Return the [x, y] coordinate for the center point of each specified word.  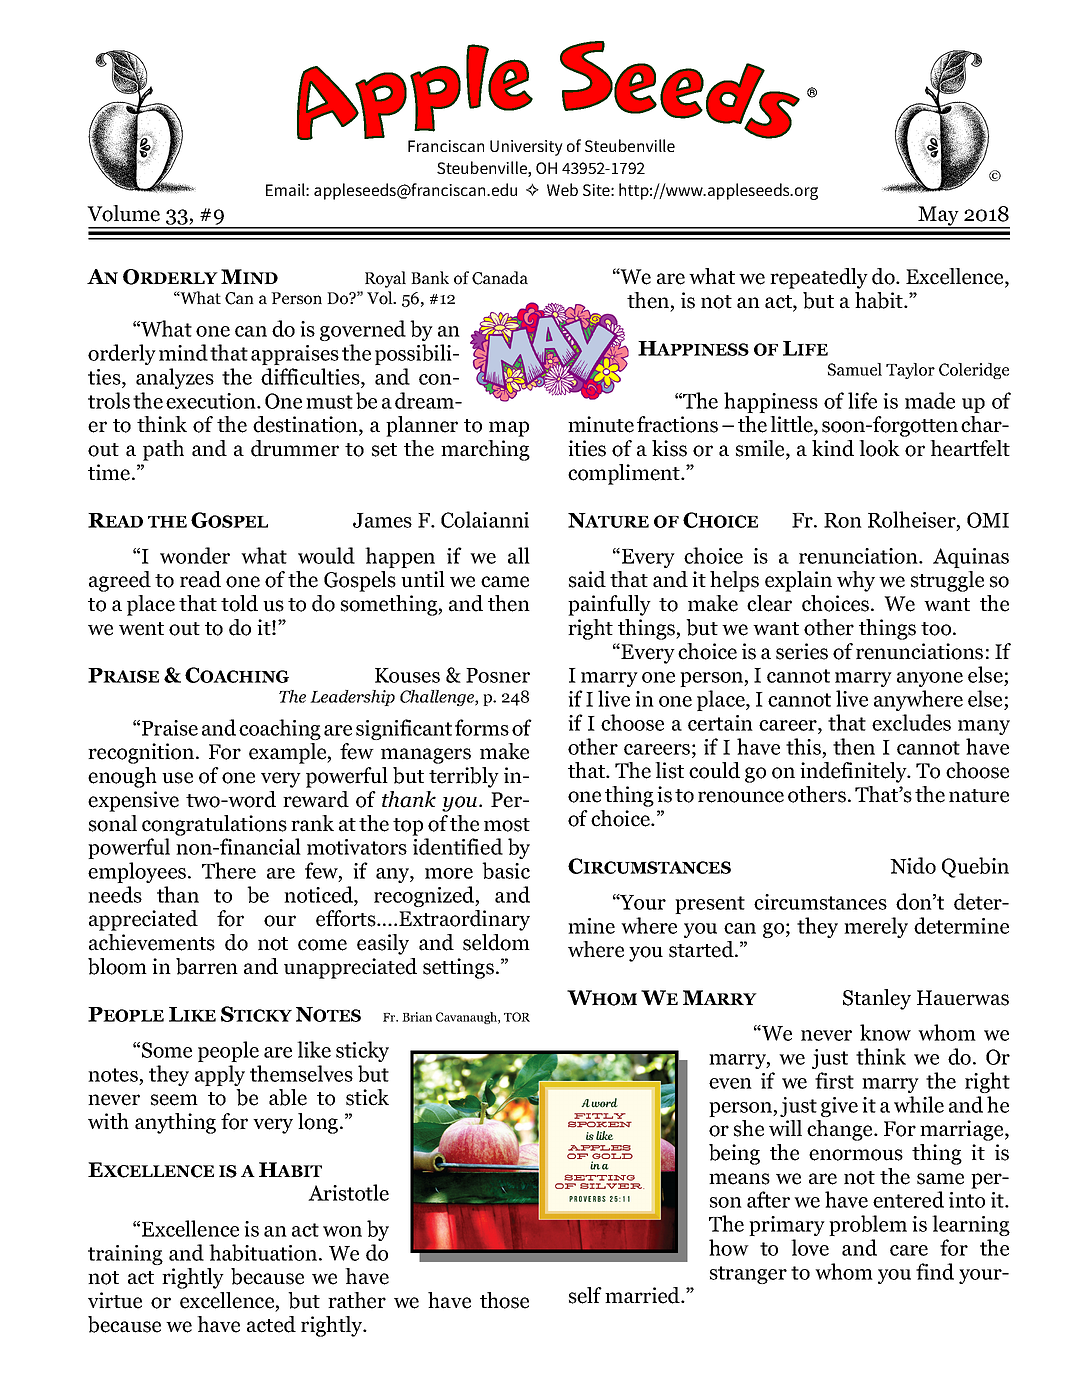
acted [271, 1324]
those [504, 1300]
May [938, 217]
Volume [123, 213]
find [935, 1271]
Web [562, 189]
